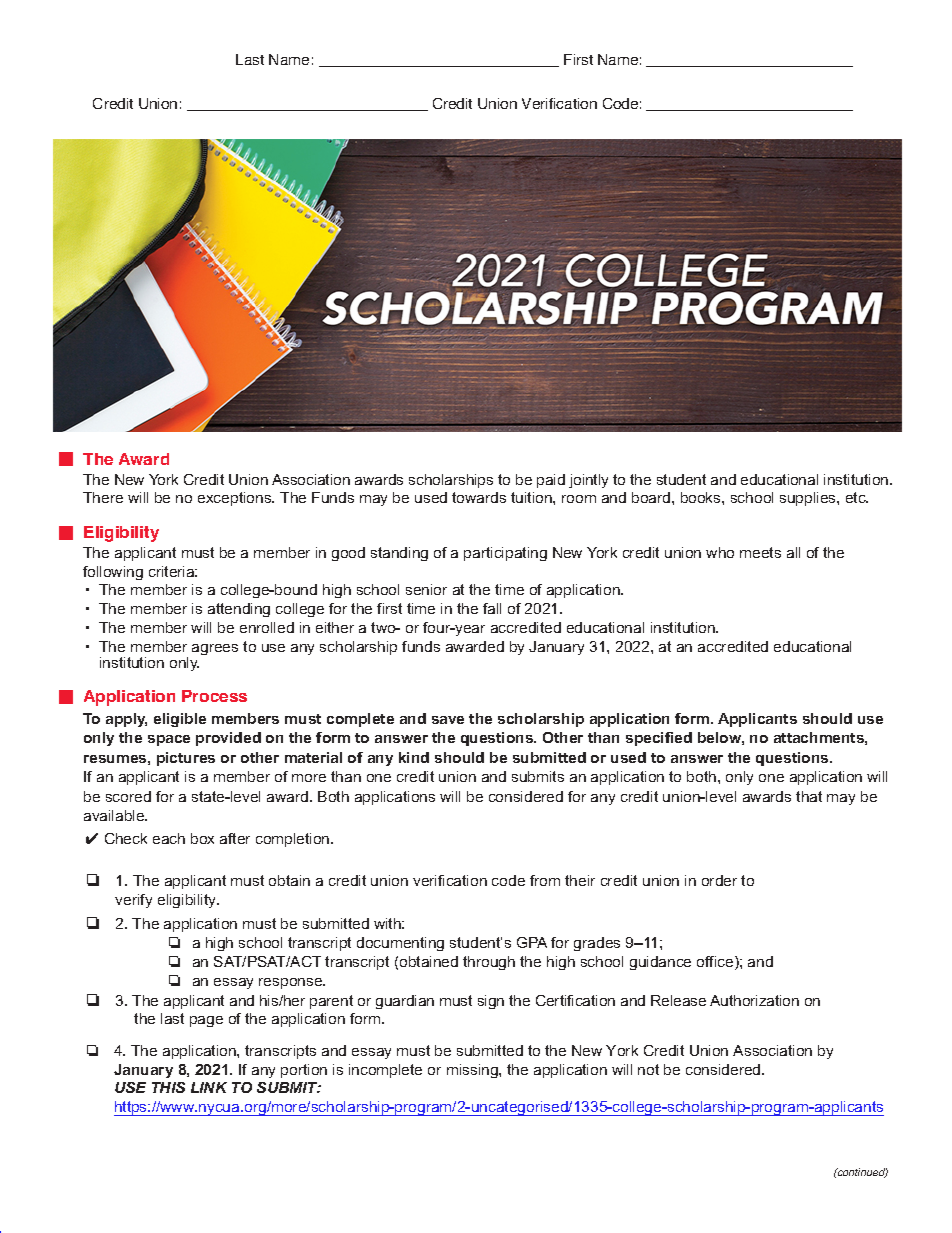 The image size is (952, 1233). What do you see at coordinates (215, 649) in the page?
I see `agrees` at bounding box center [215, 649].
